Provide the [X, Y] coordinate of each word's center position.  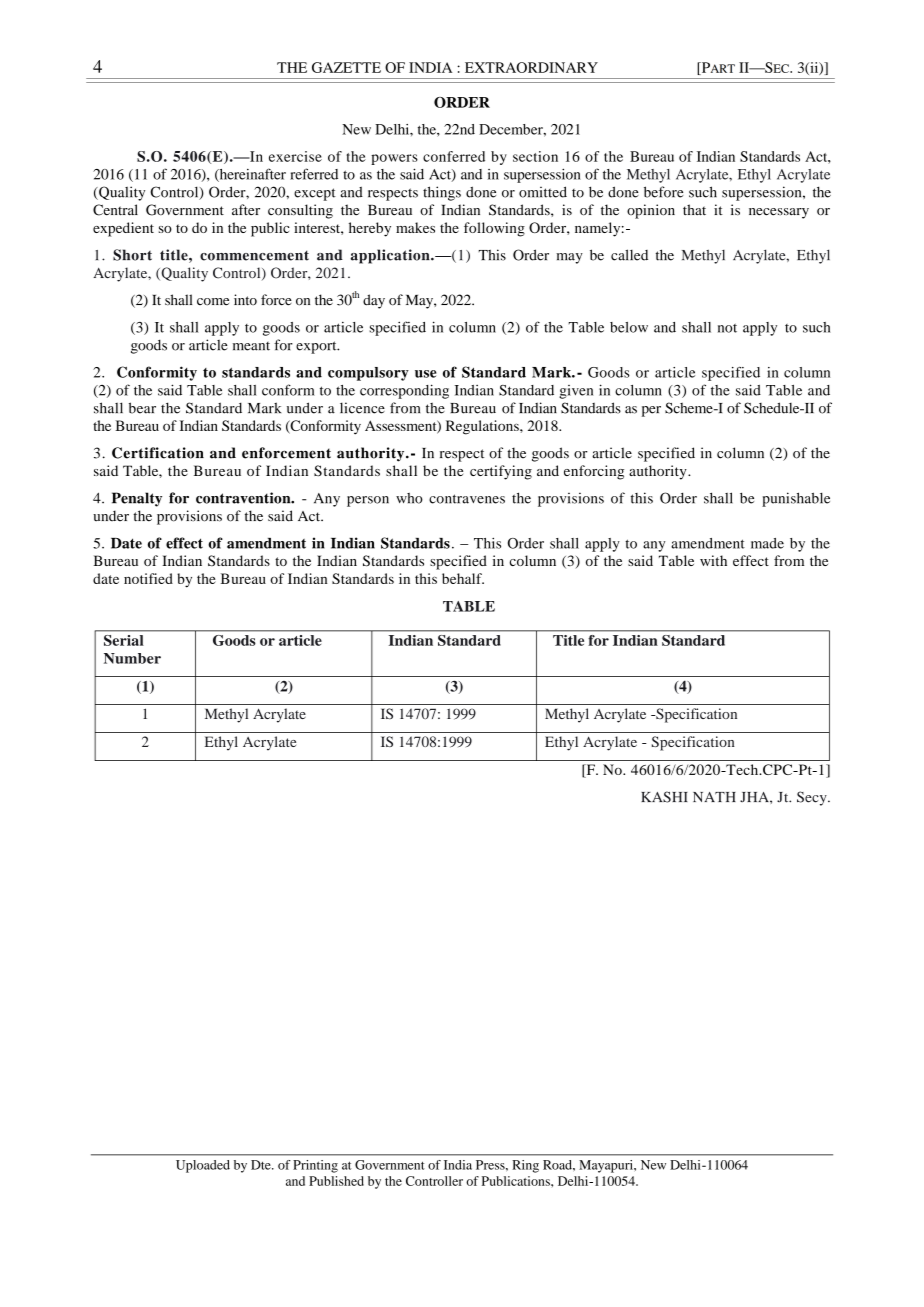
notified [148, 578]
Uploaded [203, 1166]
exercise [295, 156]
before [663, 192]
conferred [454, 156]
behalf [463, 578]
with [713, 560]
